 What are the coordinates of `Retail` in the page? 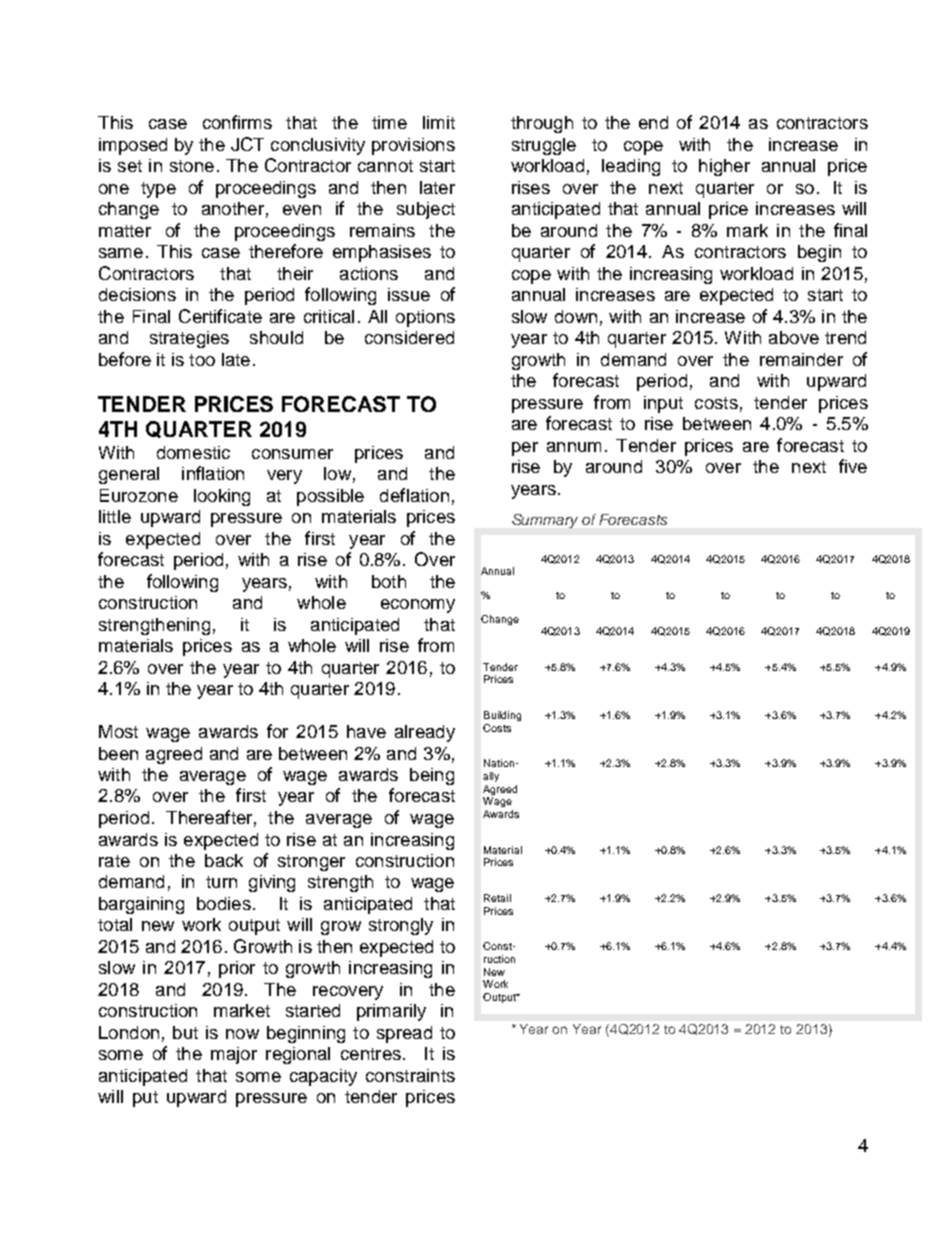 It's located at (497, 898).
